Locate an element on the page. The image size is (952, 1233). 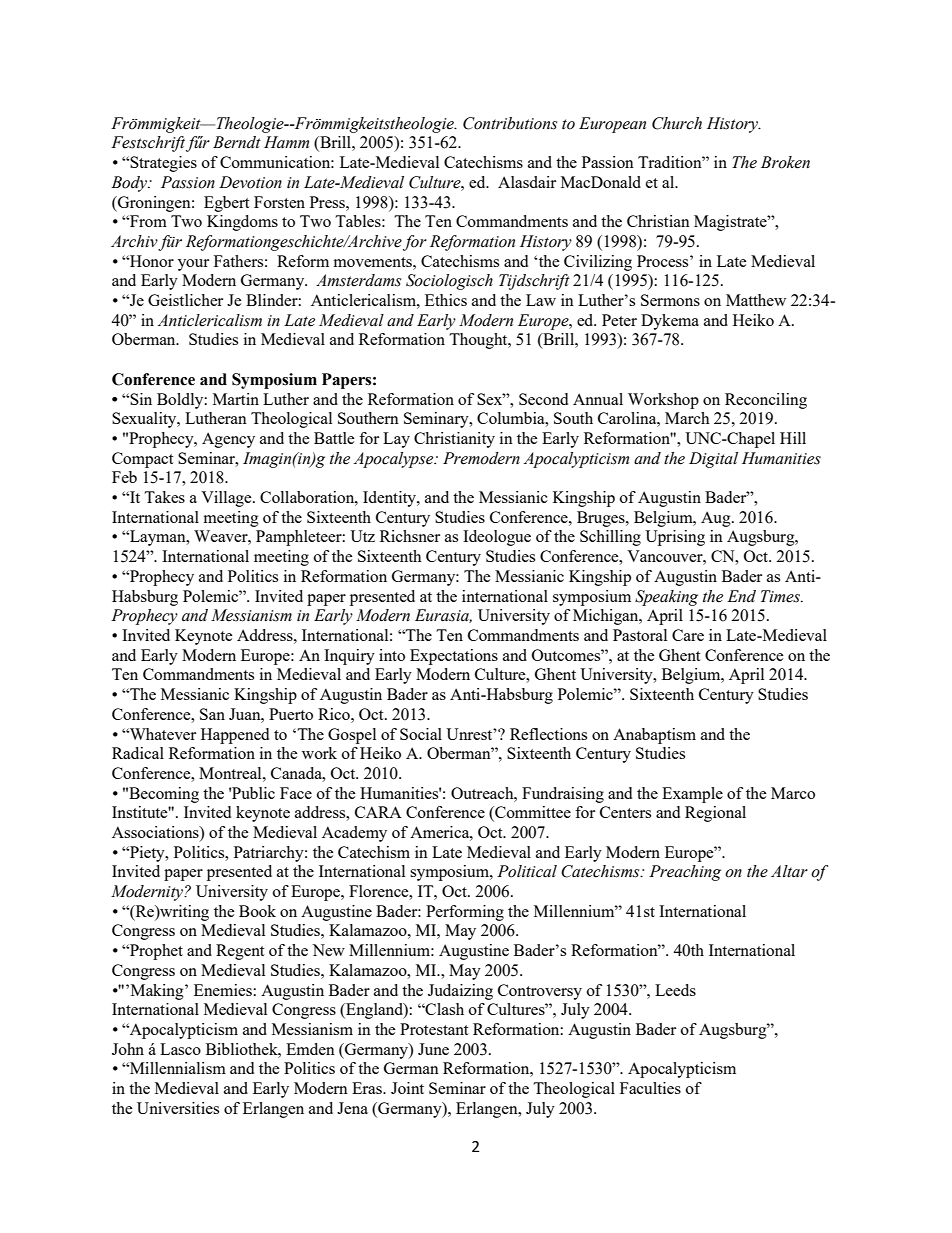
Happened is located at coordinates (235, 736).
